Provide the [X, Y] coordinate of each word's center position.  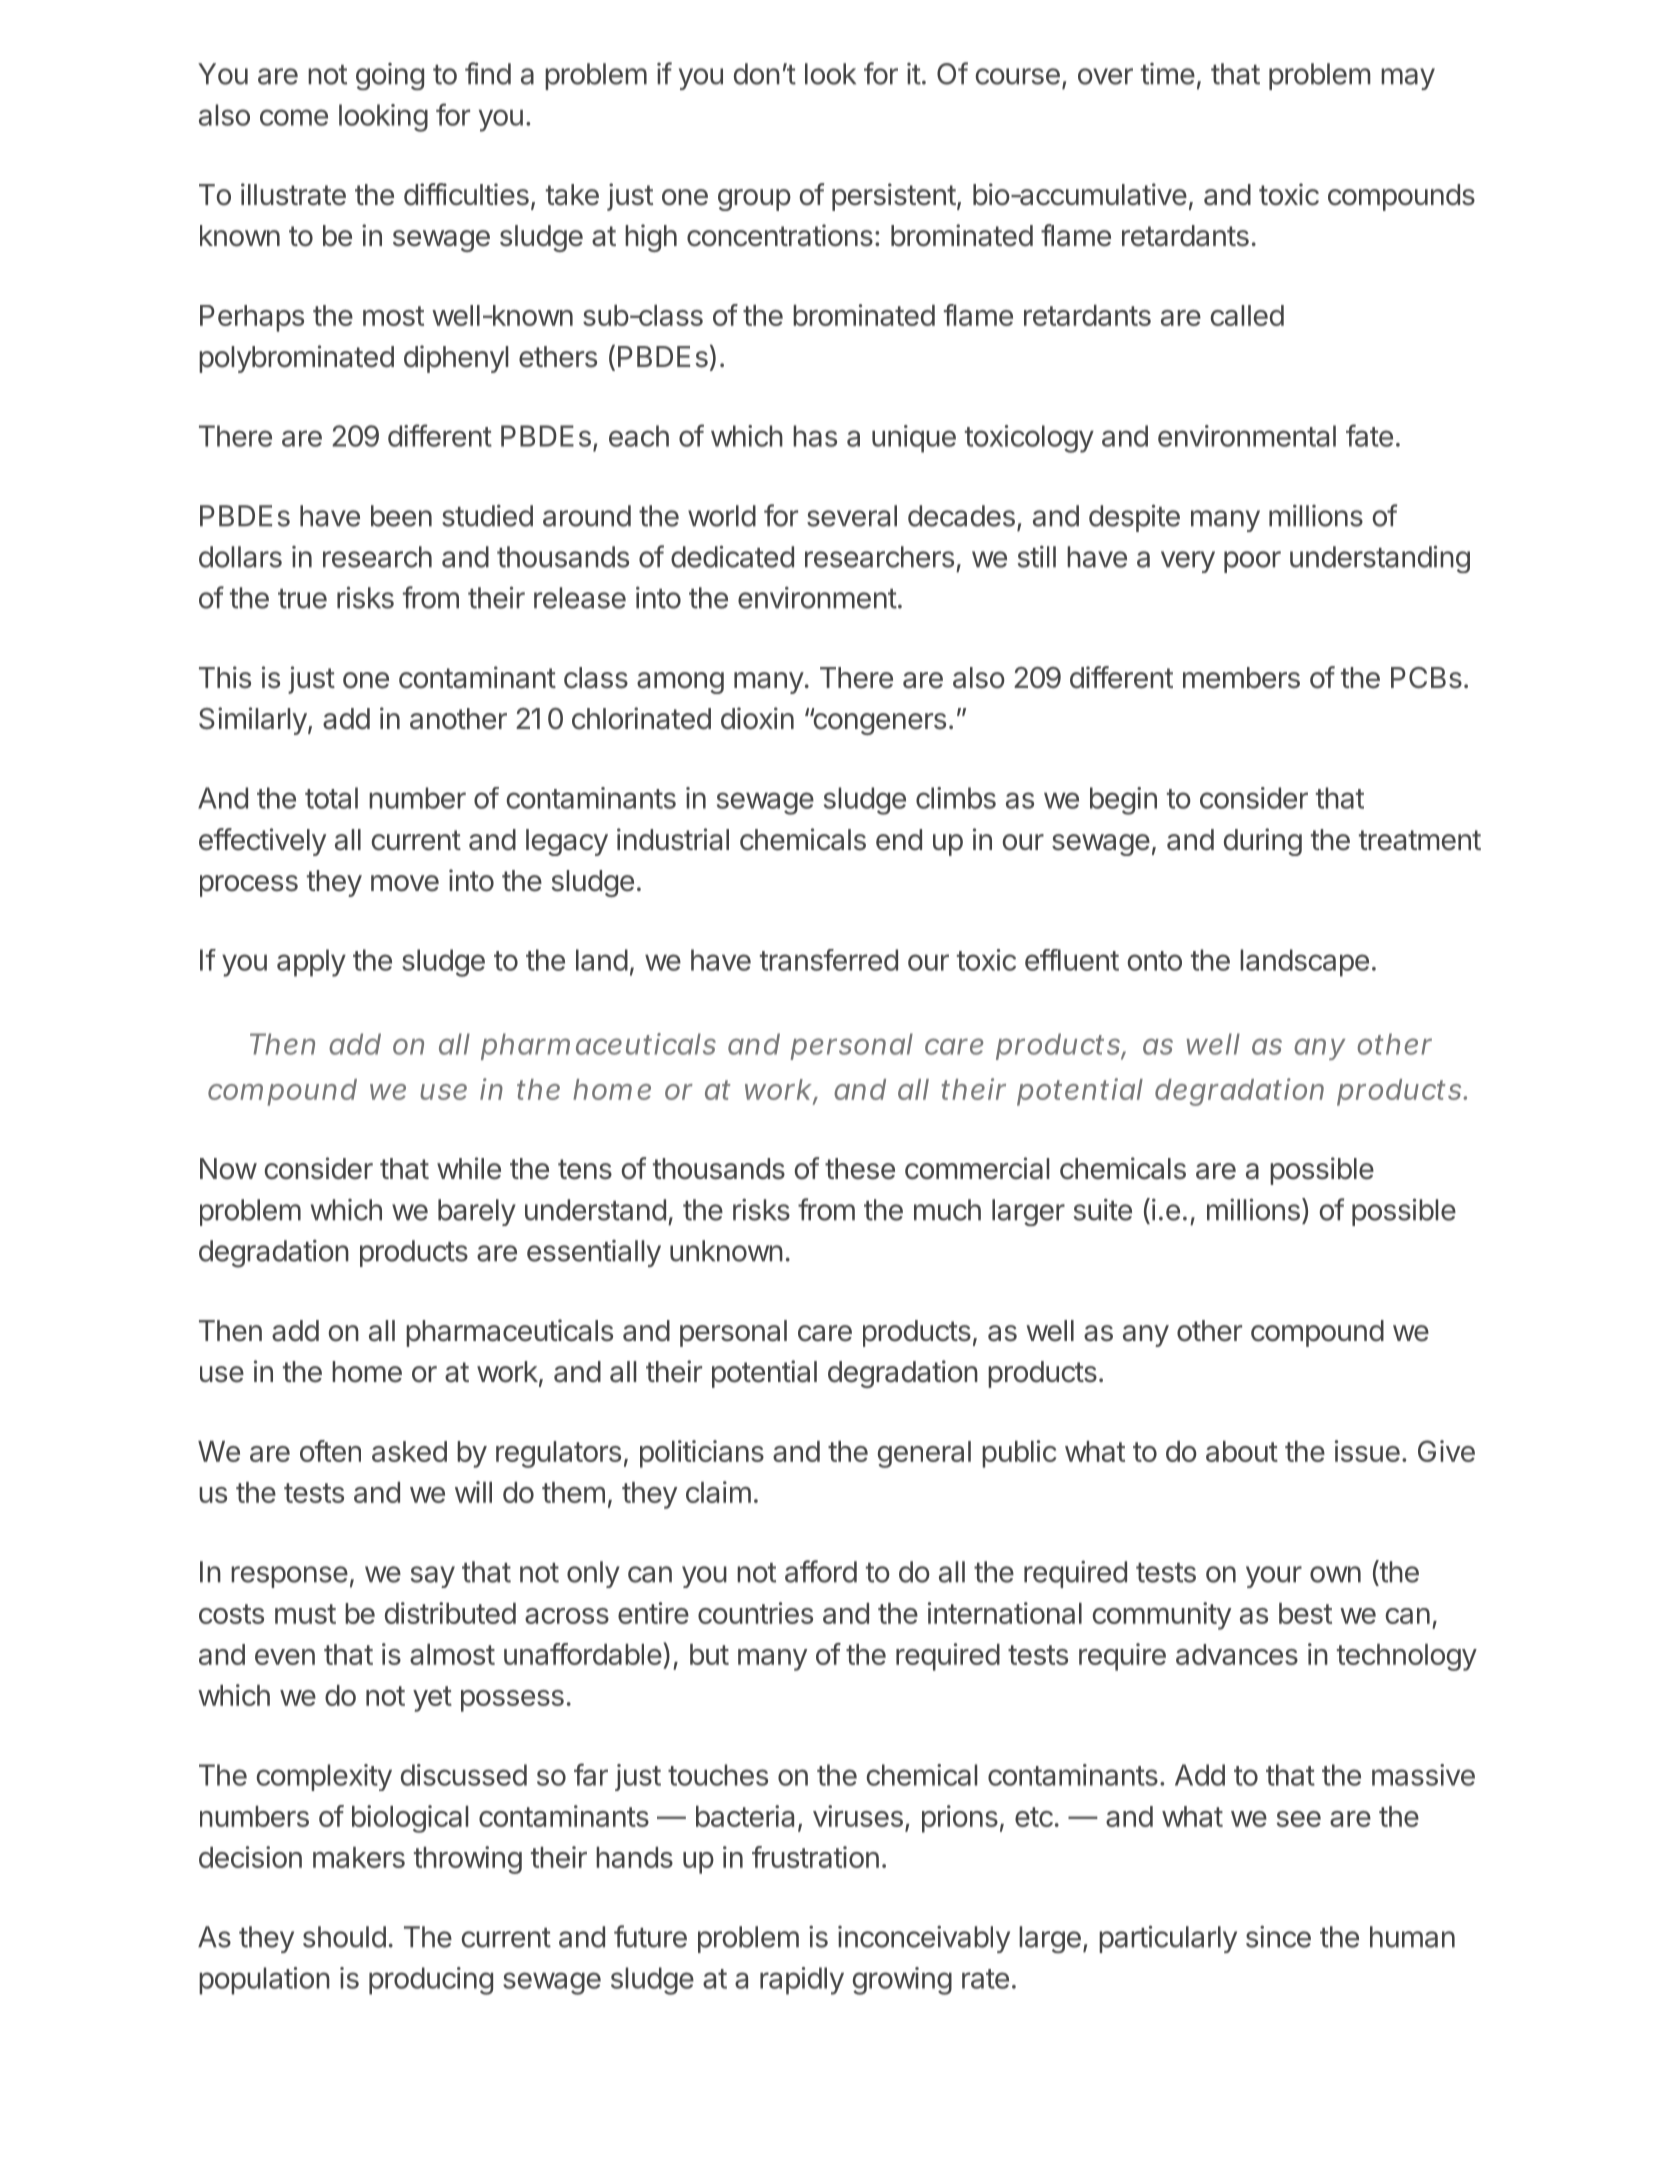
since [1278, 1936]
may [1408, 79]
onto [1155, 961]
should [344, 1937]
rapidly [802, 1981]
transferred [829, 960]
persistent [894, 197]
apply [311, 963]
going [390, 76]
